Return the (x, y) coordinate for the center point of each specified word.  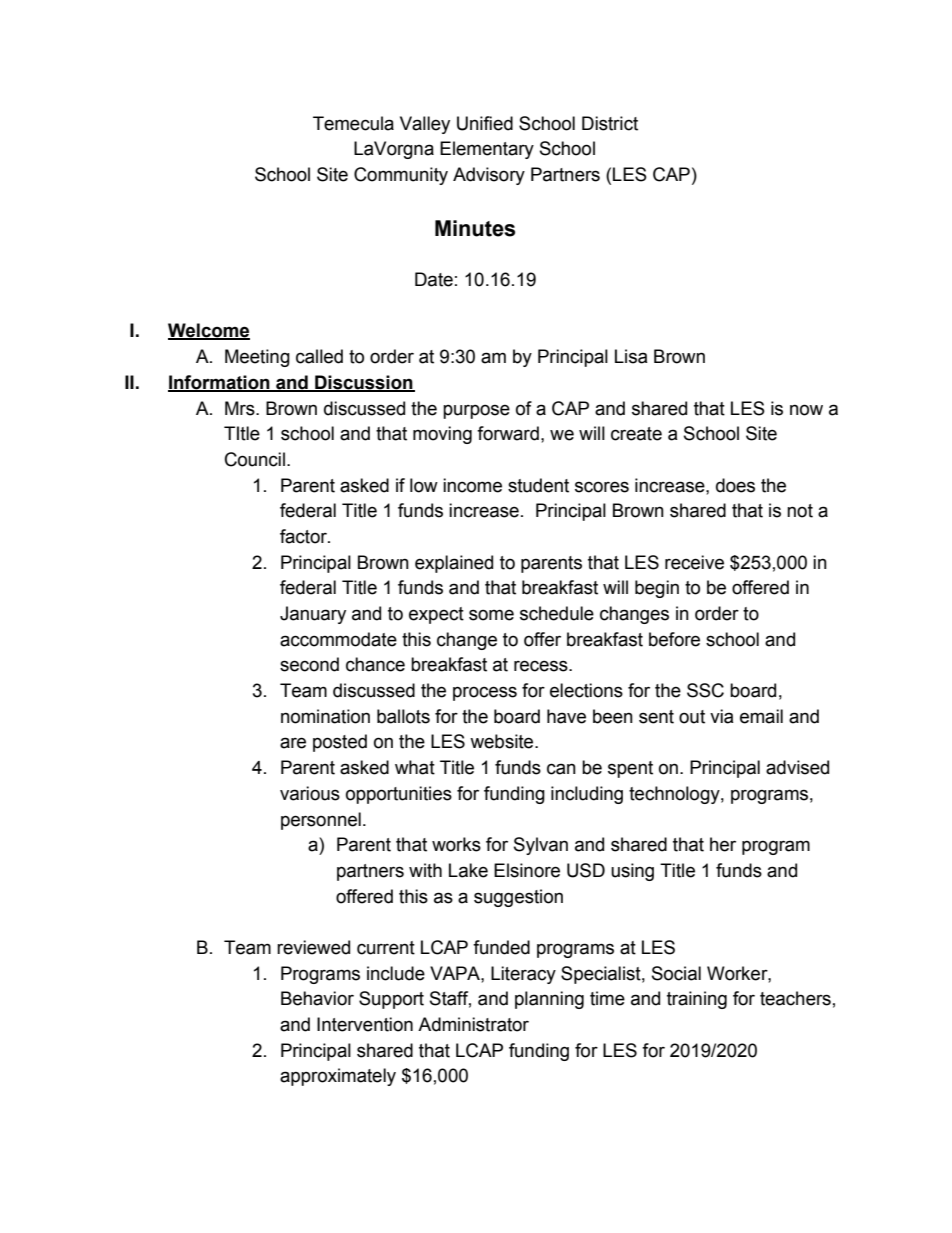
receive (694, 562)
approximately (338, 1077)
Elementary (487, 150)
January (313, 615)
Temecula (353, 123)
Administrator (473, 1024)
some (491, 615)
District (610, 123)
